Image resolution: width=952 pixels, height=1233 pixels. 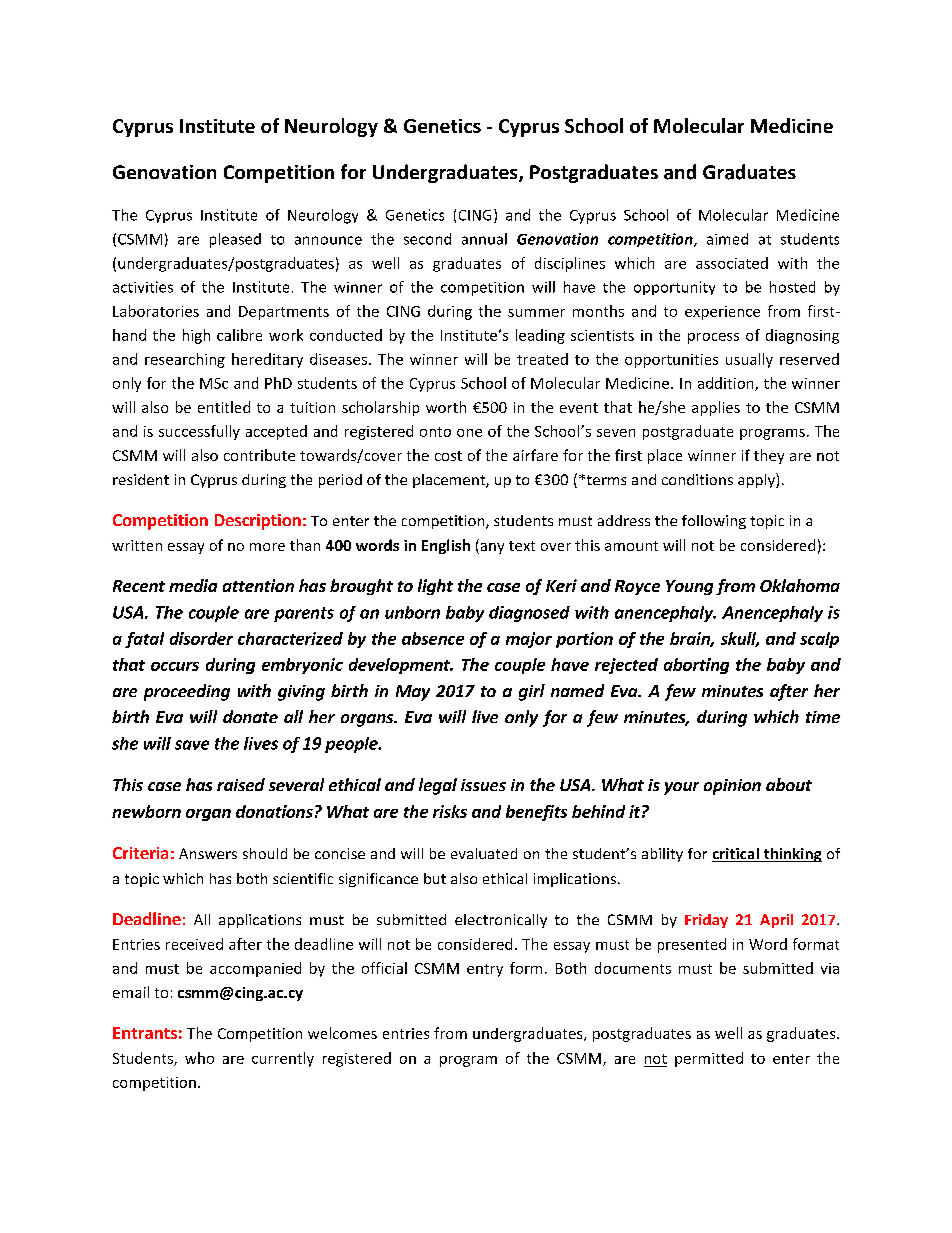 What do you see at coordinates (714, 522) in the image?
I see `following` at bounding box center [714, 522].
